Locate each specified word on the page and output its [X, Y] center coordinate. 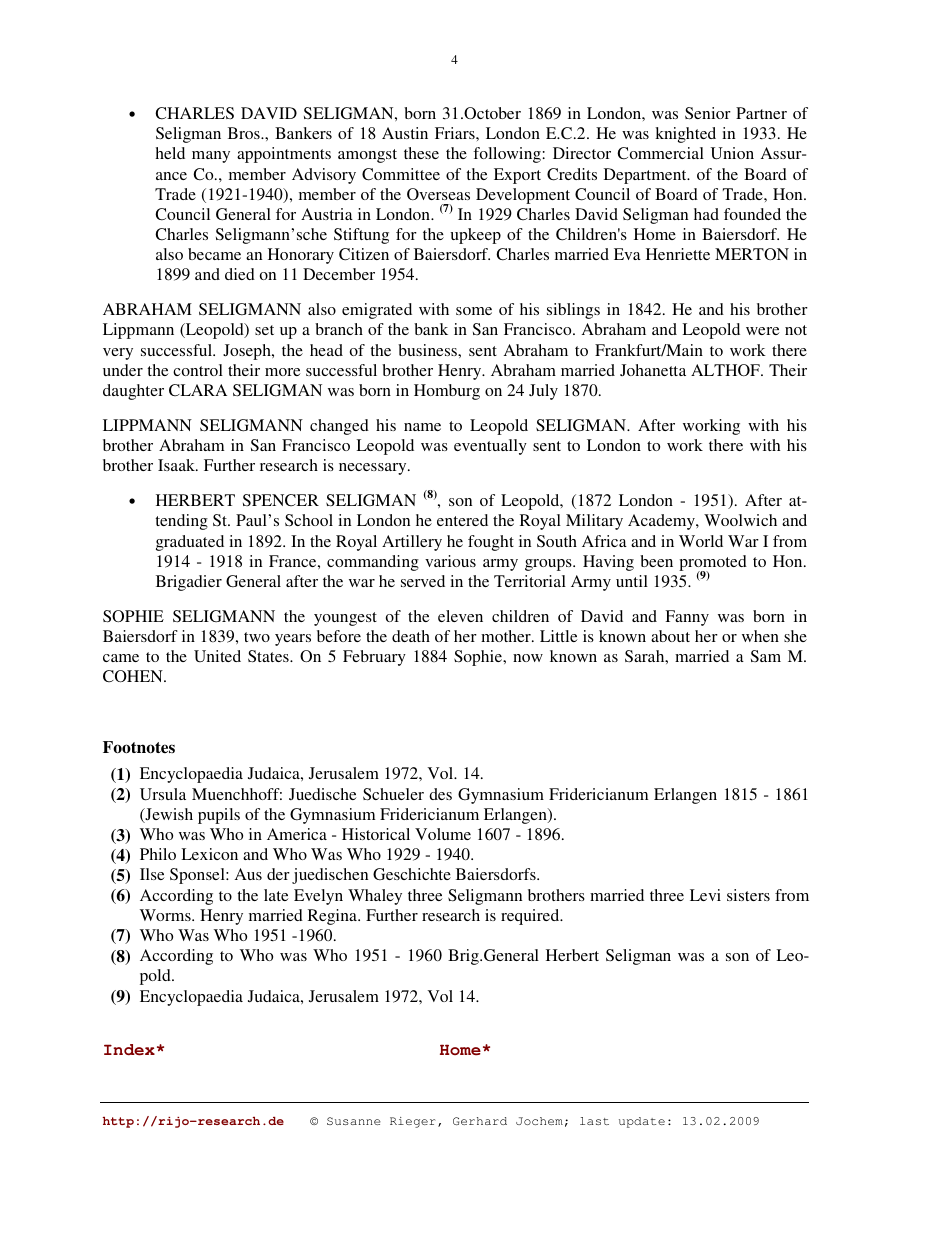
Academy [662, 522]
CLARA [198, 390]
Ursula [163, 794]
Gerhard [480, 1121]
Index [129, 1050]
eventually [490, 447]
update [642, 1122]
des [440, 794]
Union [732, 153]
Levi [705, 895]
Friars [456, 133]
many [211, 157]
